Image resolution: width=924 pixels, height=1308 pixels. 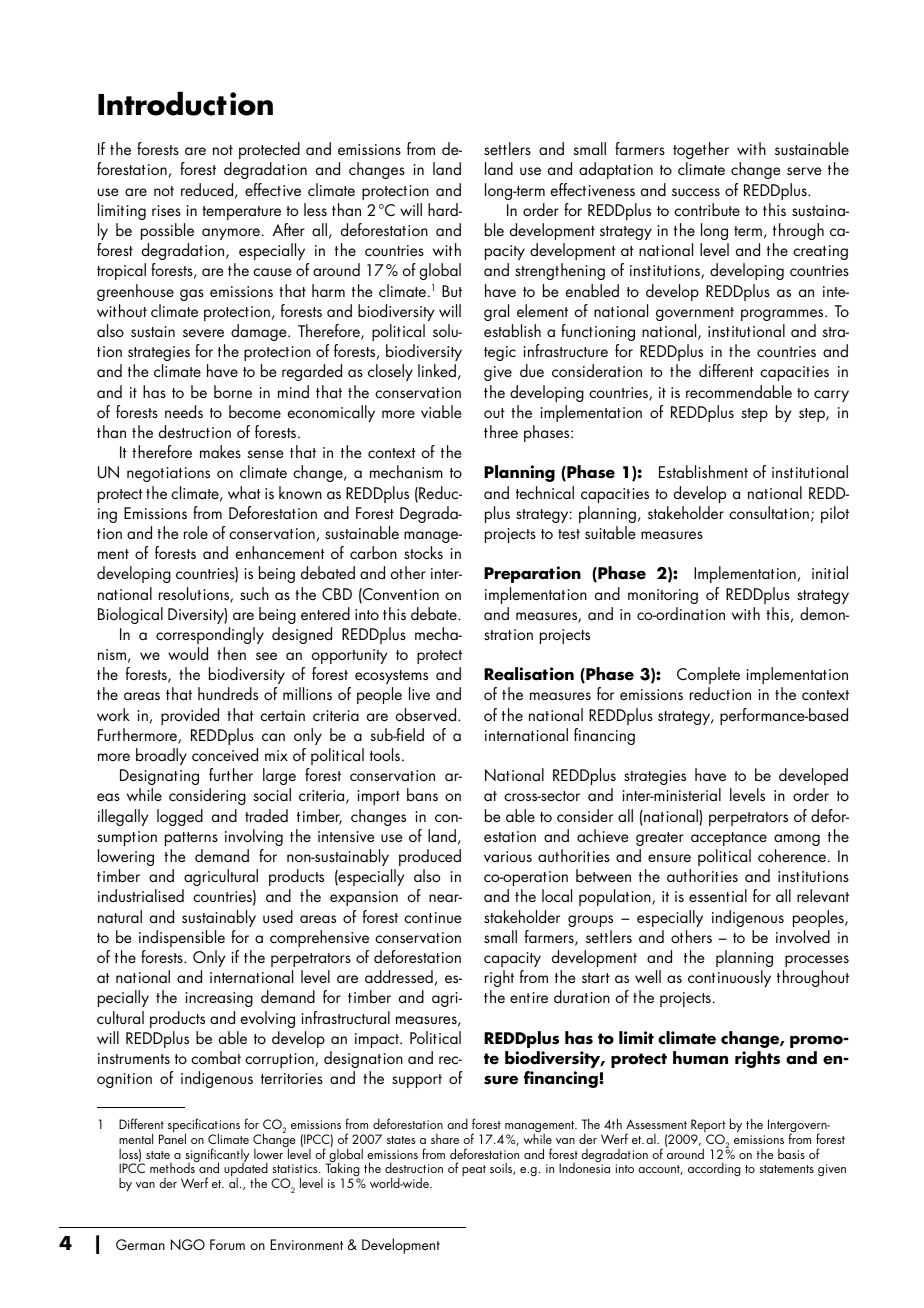 What do you see at coordinates (166, 210) in the screenshot?
I see `rises` at bounding box center [166, 210].
